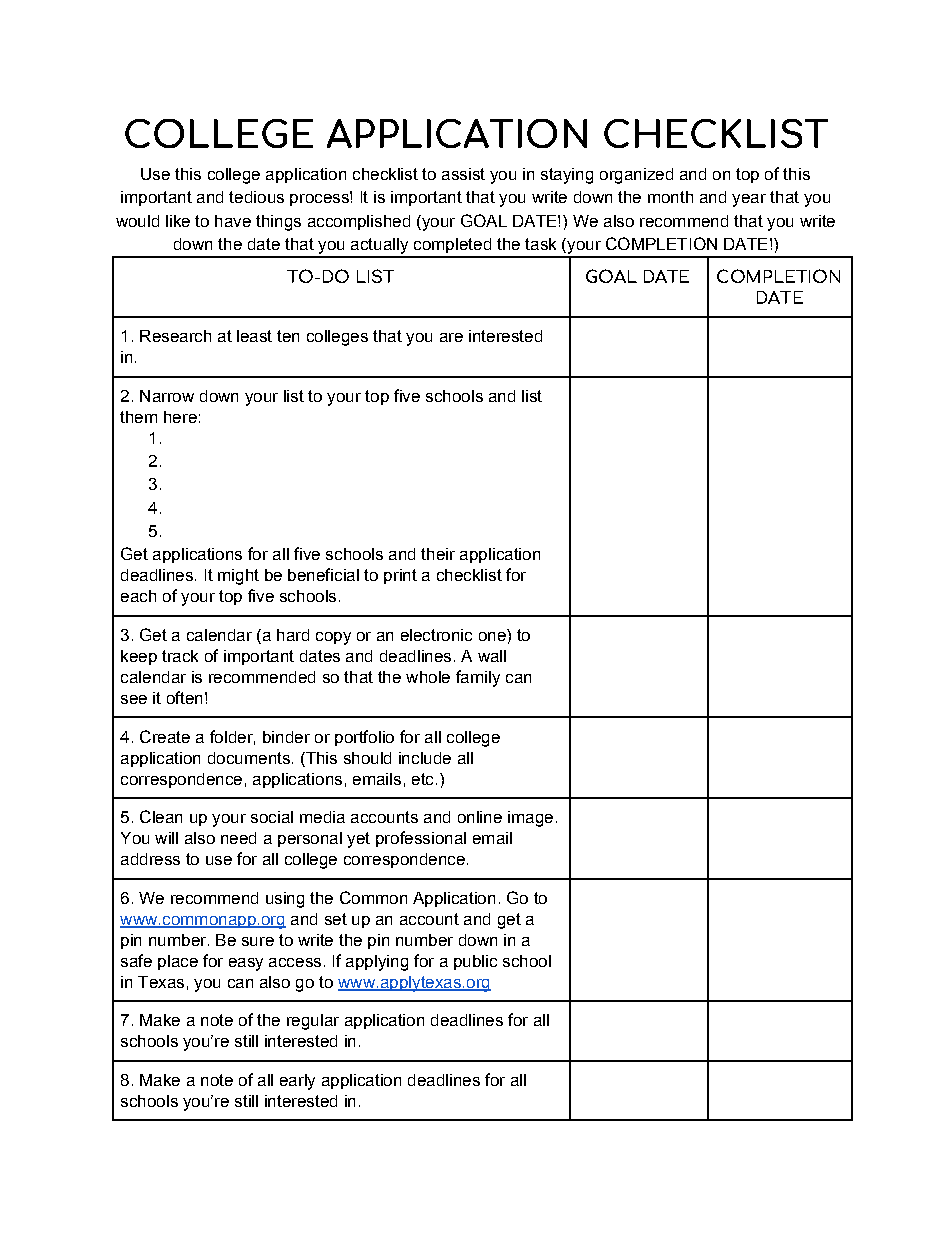 Image resolution: width=952 pixels, height=1233 pixels. What do you see at coordinates (233, 221) in the screenshot?
I see `have` at bounding box center [233, 221].
